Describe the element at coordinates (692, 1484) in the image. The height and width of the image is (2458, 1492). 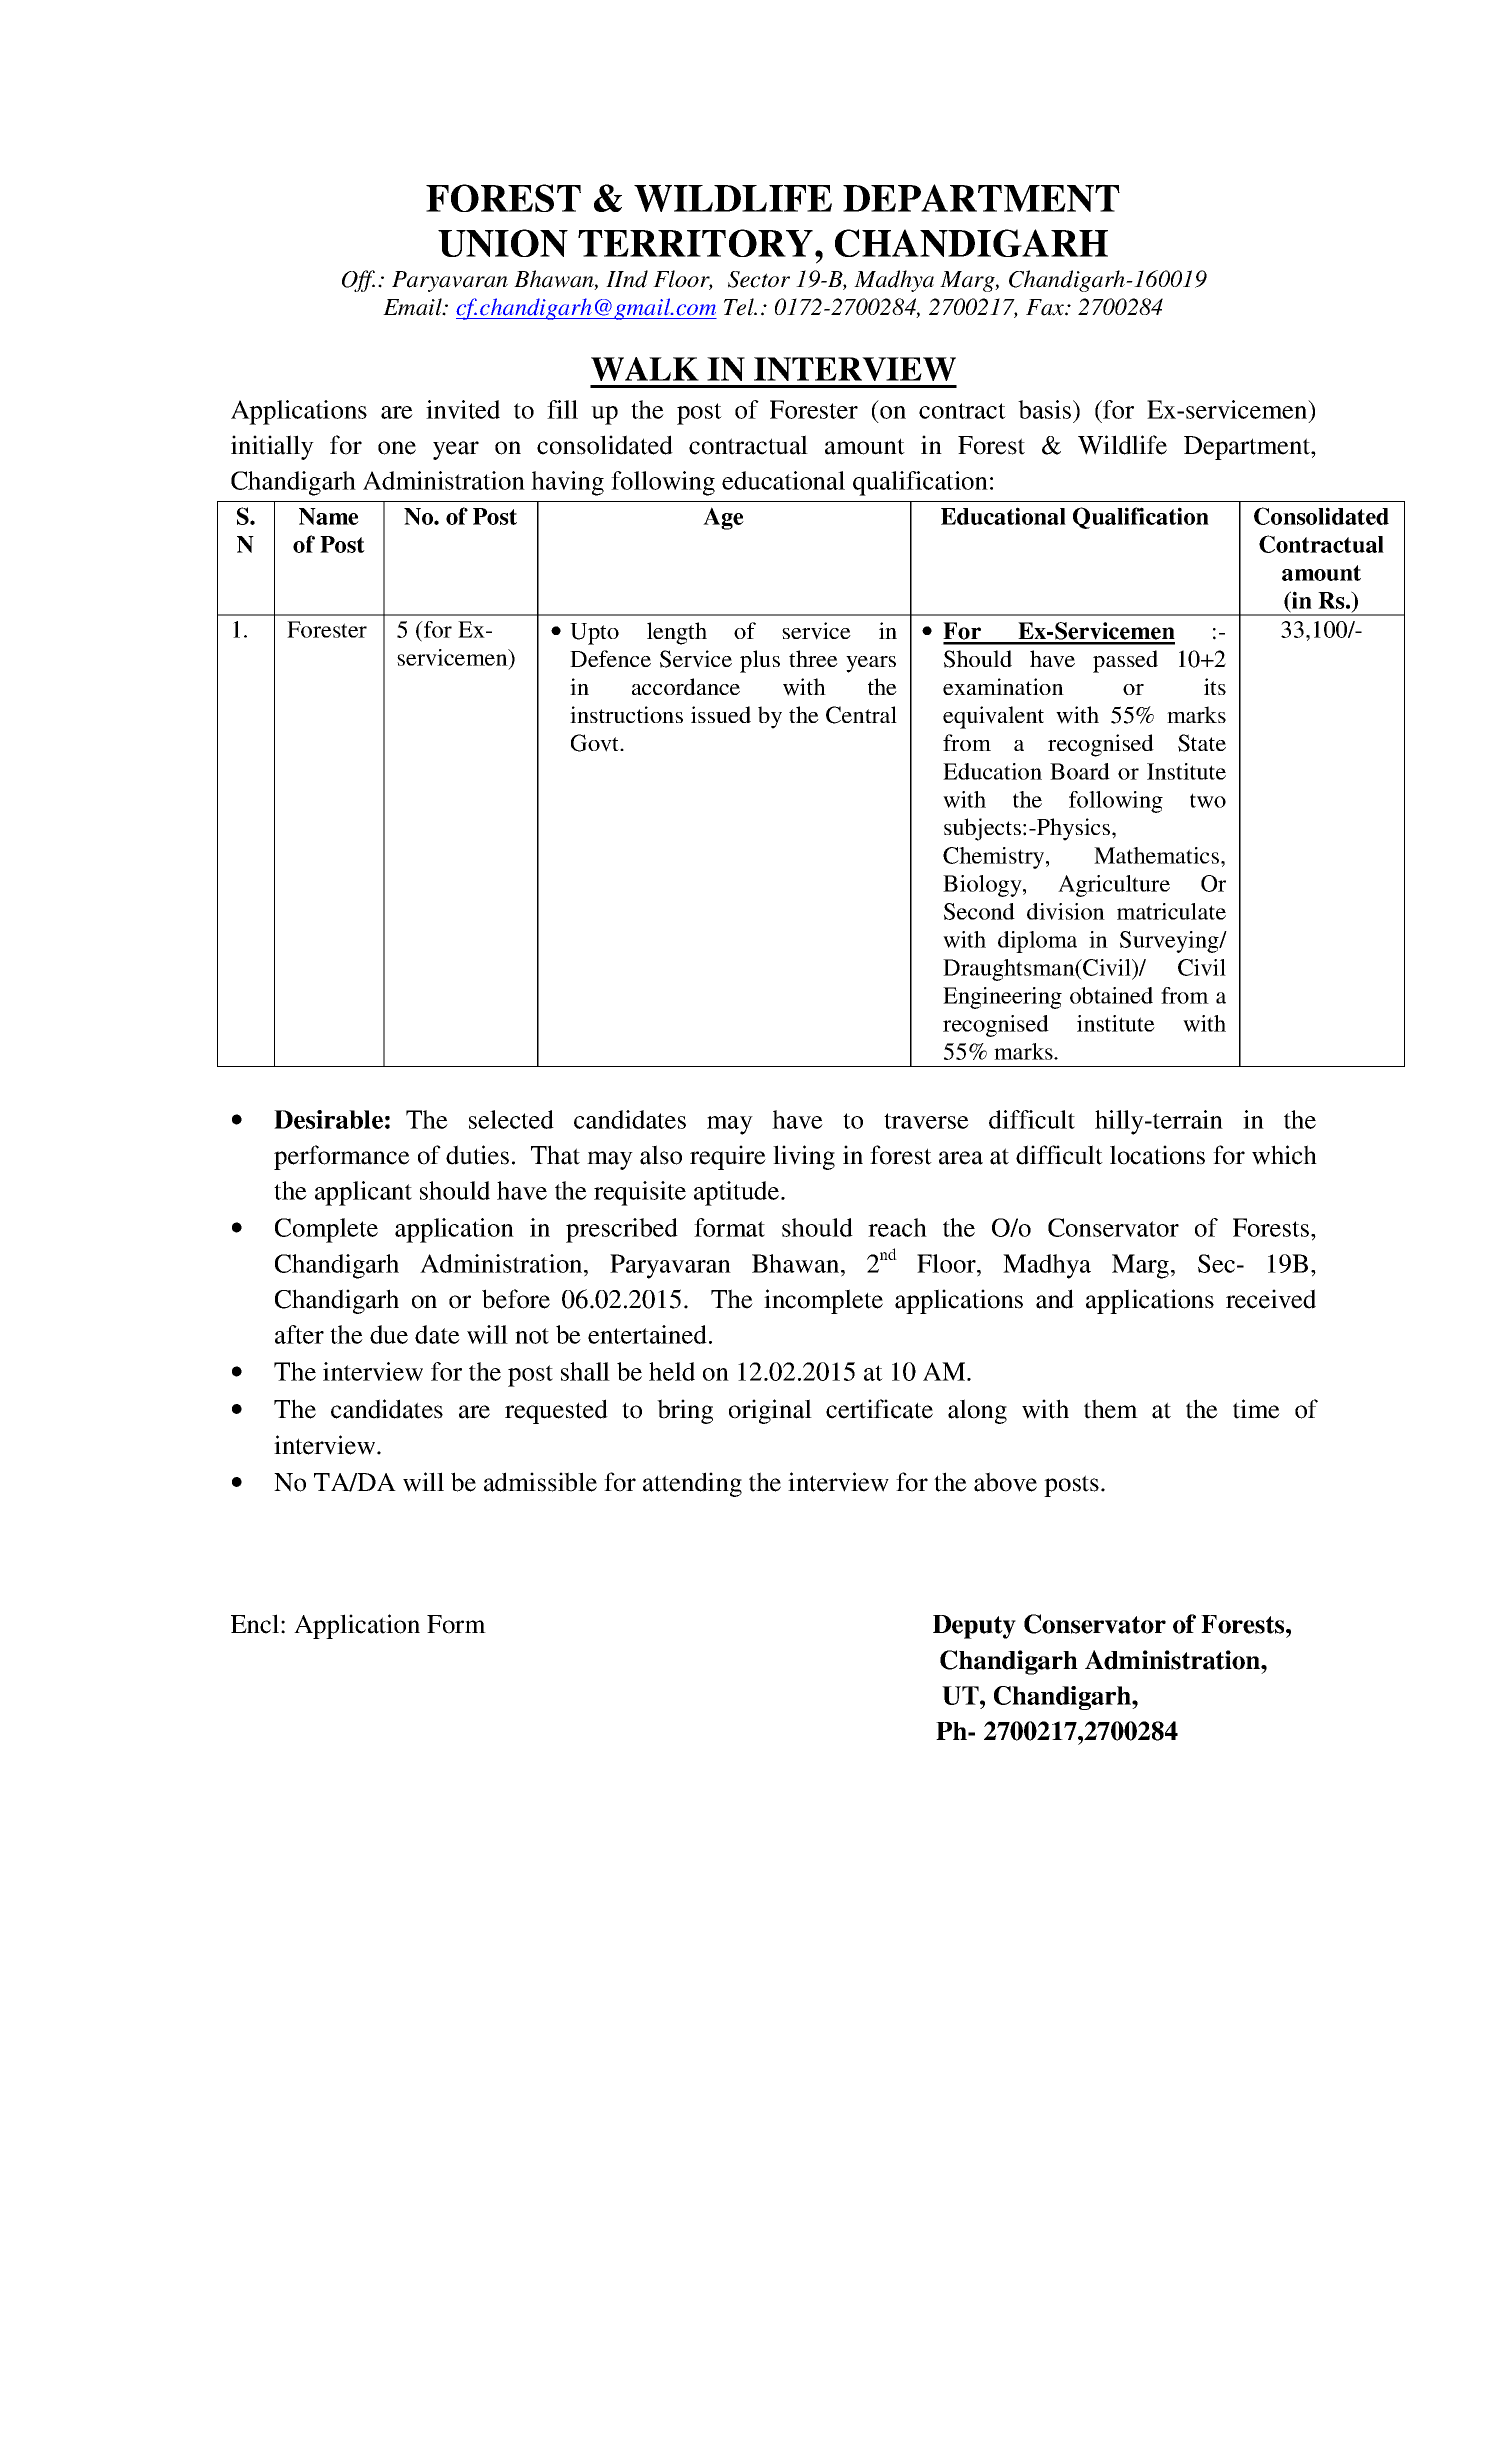
I see `attending` at that location.
